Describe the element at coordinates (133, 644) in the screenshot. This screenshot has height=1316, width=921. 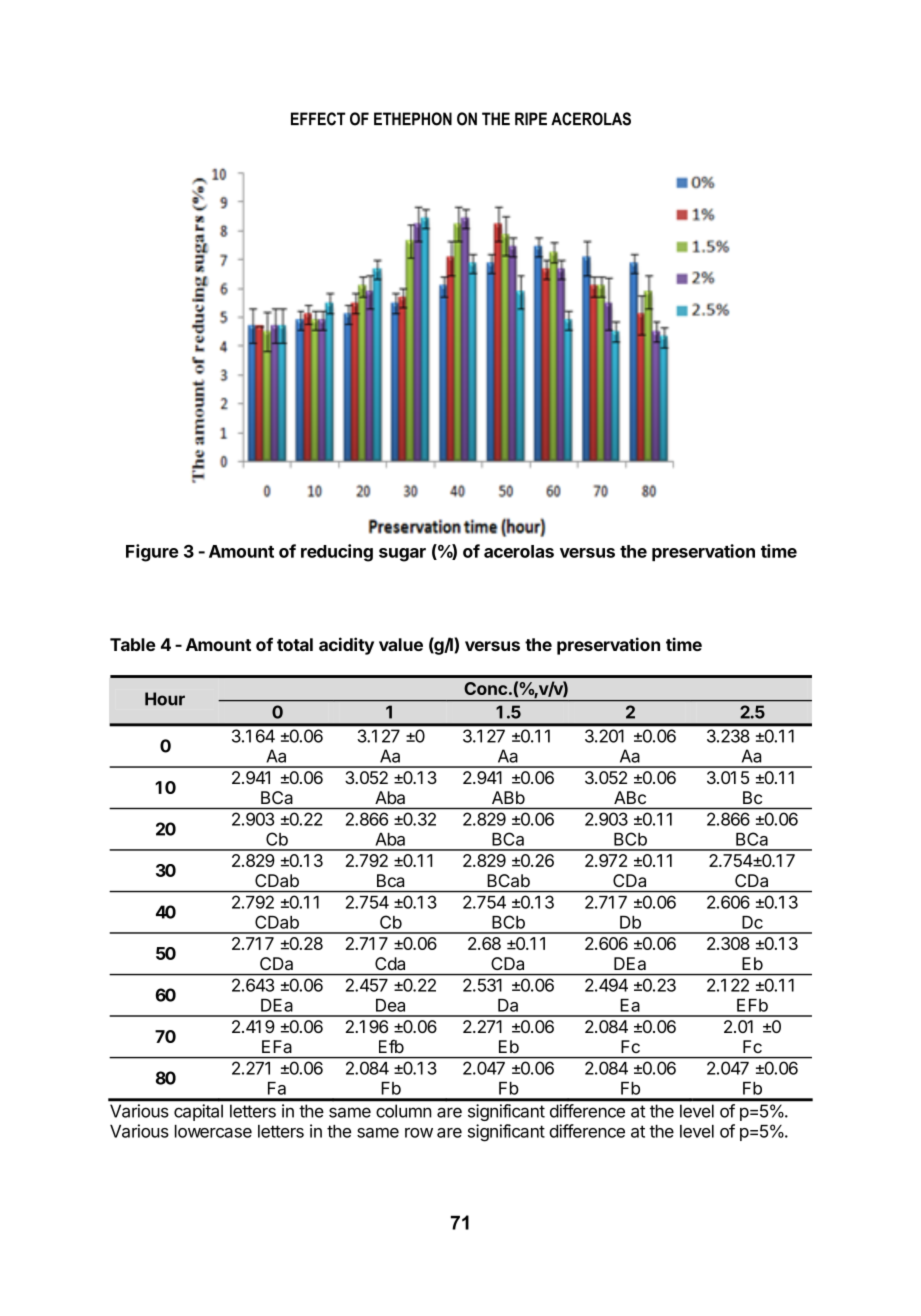
I see `Table` at that location.
